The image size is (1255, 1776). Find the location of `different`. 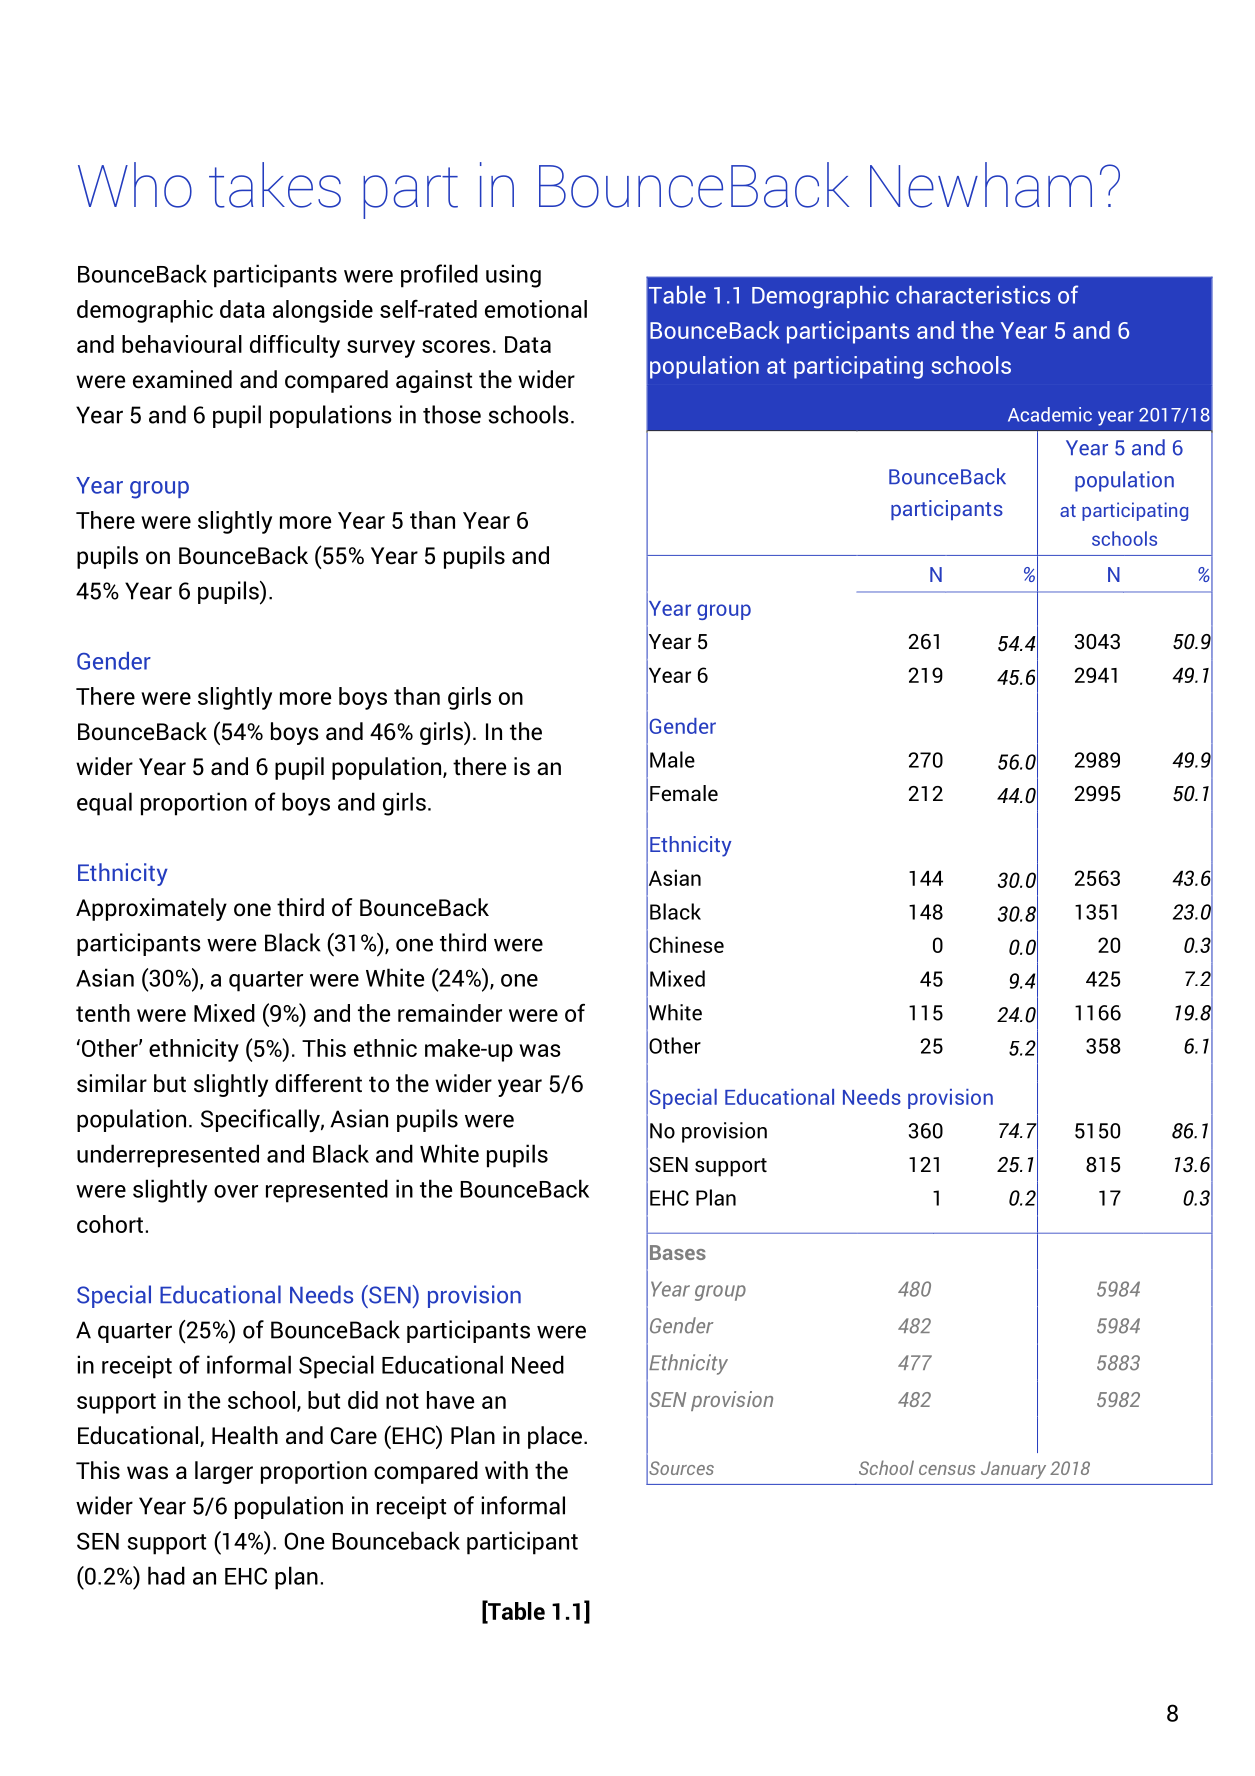

different is located at coordinates (318, 1083).
